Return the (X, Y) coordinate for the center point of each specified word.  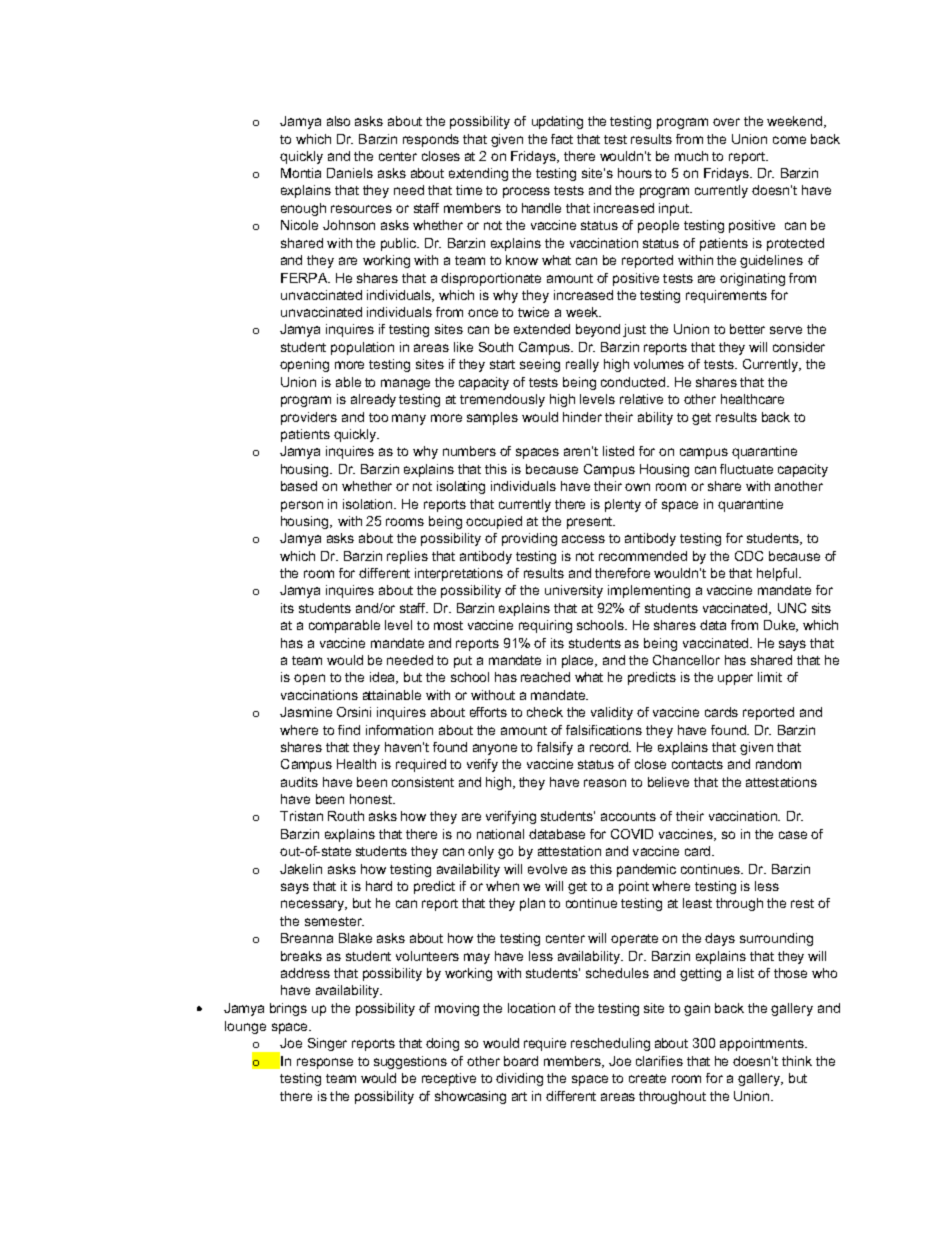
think (797, 1061)
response (325, 1063)
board (521, 1061)
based (299, 486)
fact (562, 139)
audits (299, 782)
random (778, 764)
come (789, 140)
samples (492, 418)
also (338, 121)
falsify (555, 748)
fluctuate (746, 469)
